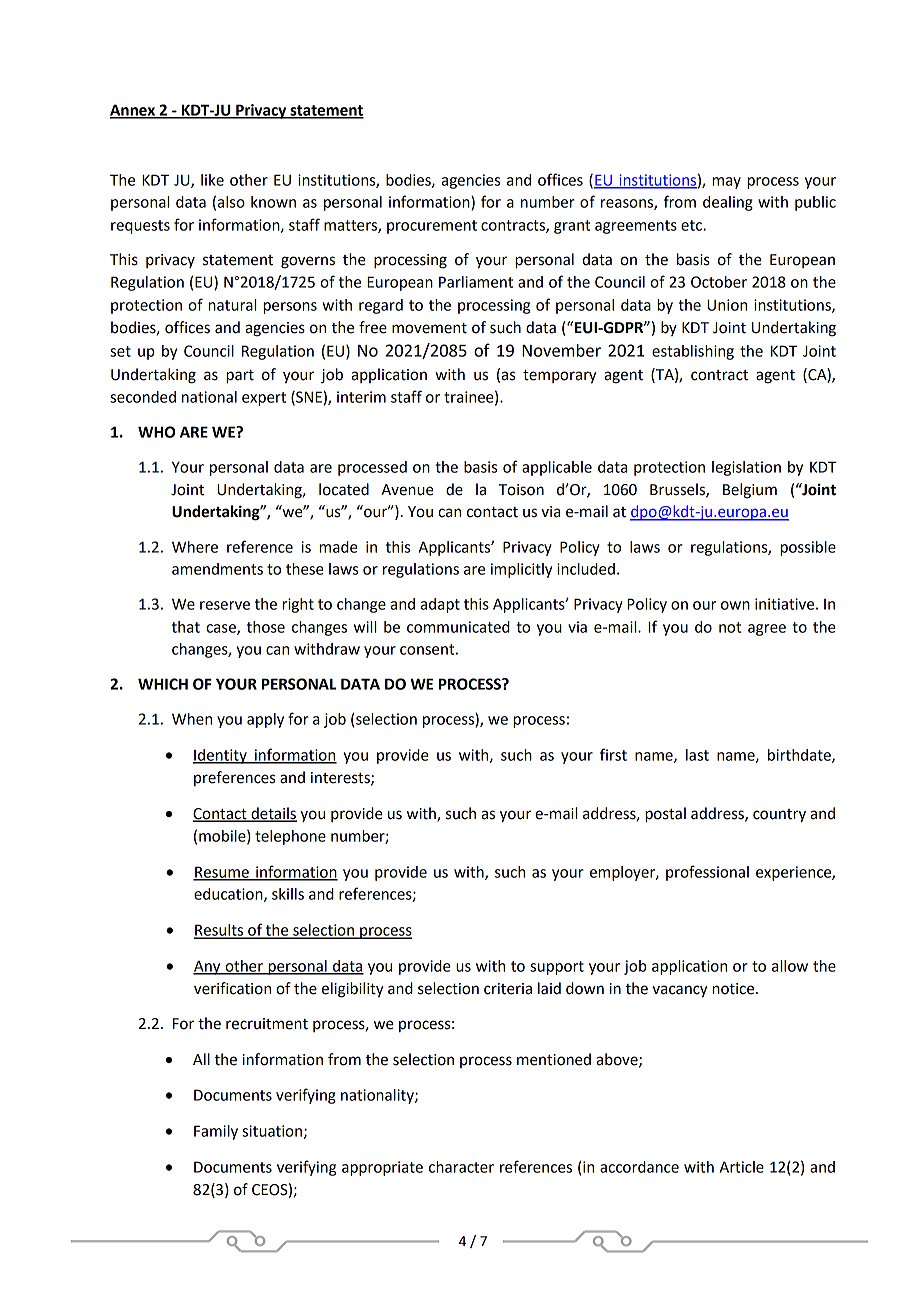  What do you see at coordinates (746, 468) in the screenshot?
I see `legislation` at bounding box center [746, 468].
